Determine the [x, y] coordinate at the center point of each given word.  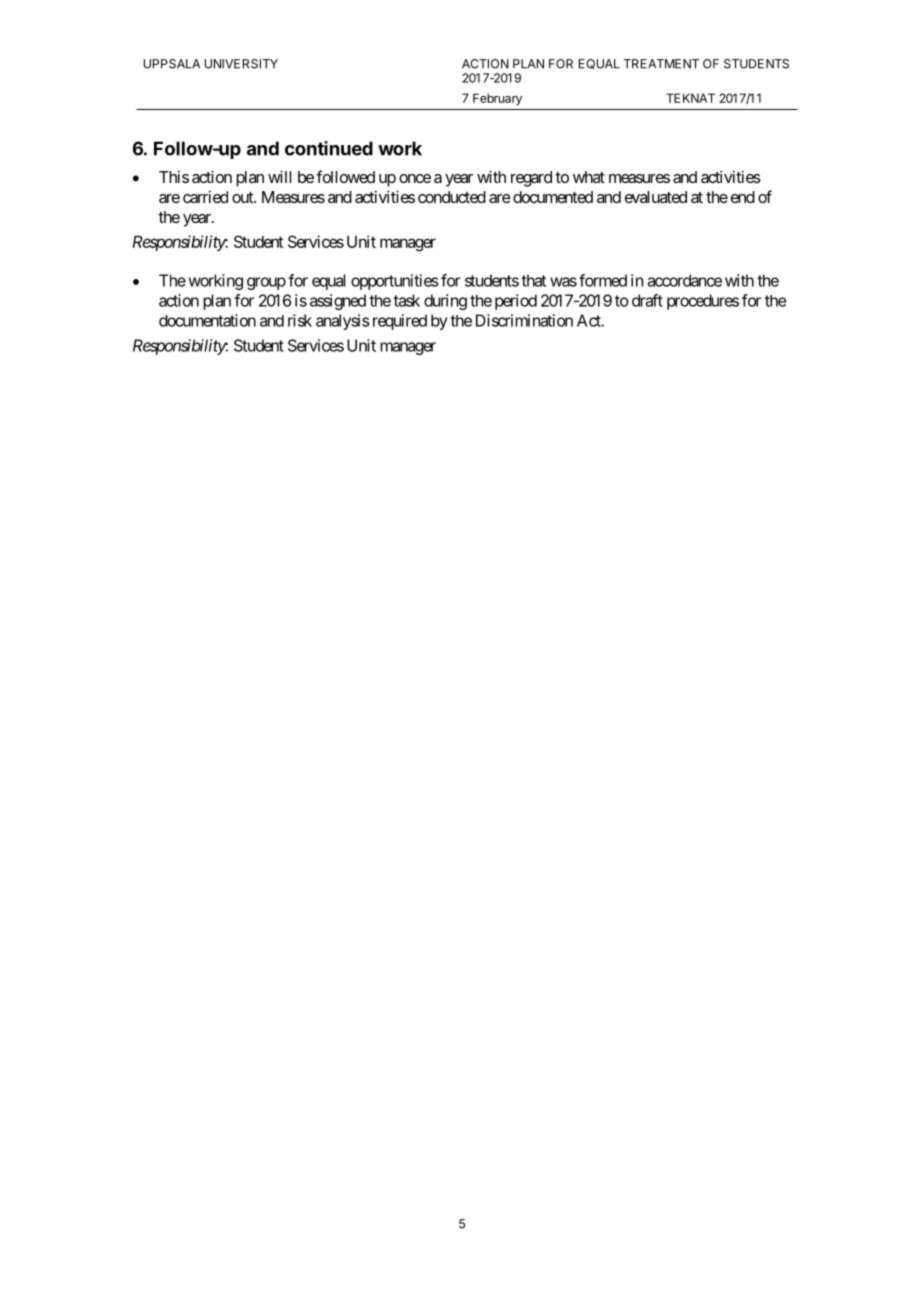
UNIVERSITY [241, 64]
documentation [207, 320]
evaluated [656, 197]
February [497, 99]
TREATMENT [661, 64]
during [445, 302]
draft [647, 300]
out [243, 197]
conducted [452, 197]
